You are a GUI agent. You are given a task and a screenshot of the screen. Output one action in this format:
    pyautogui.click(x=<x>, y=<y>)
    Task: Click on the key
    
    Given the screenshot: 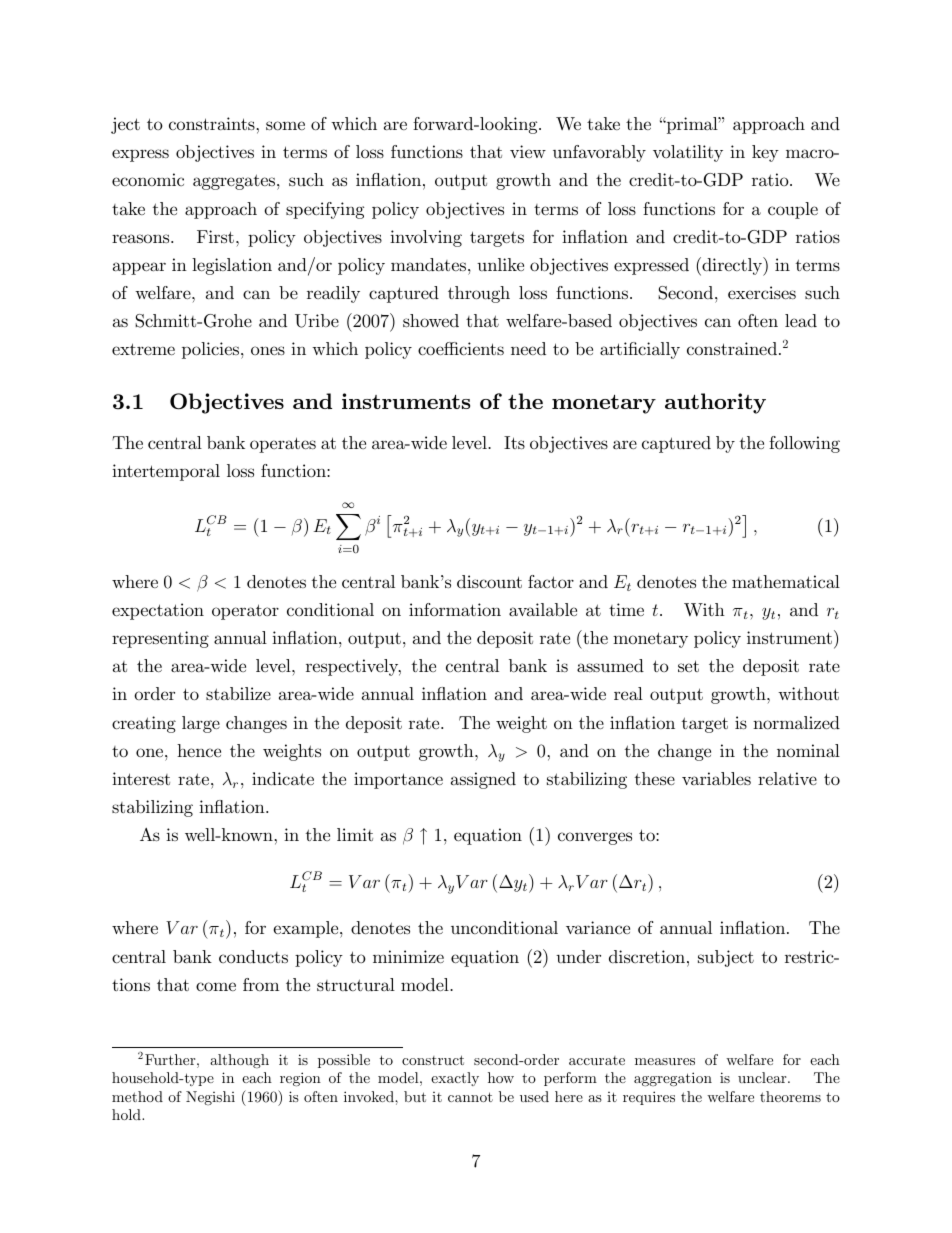 What is the action you would take?
    pyautogui.click(x=765, y=153)
